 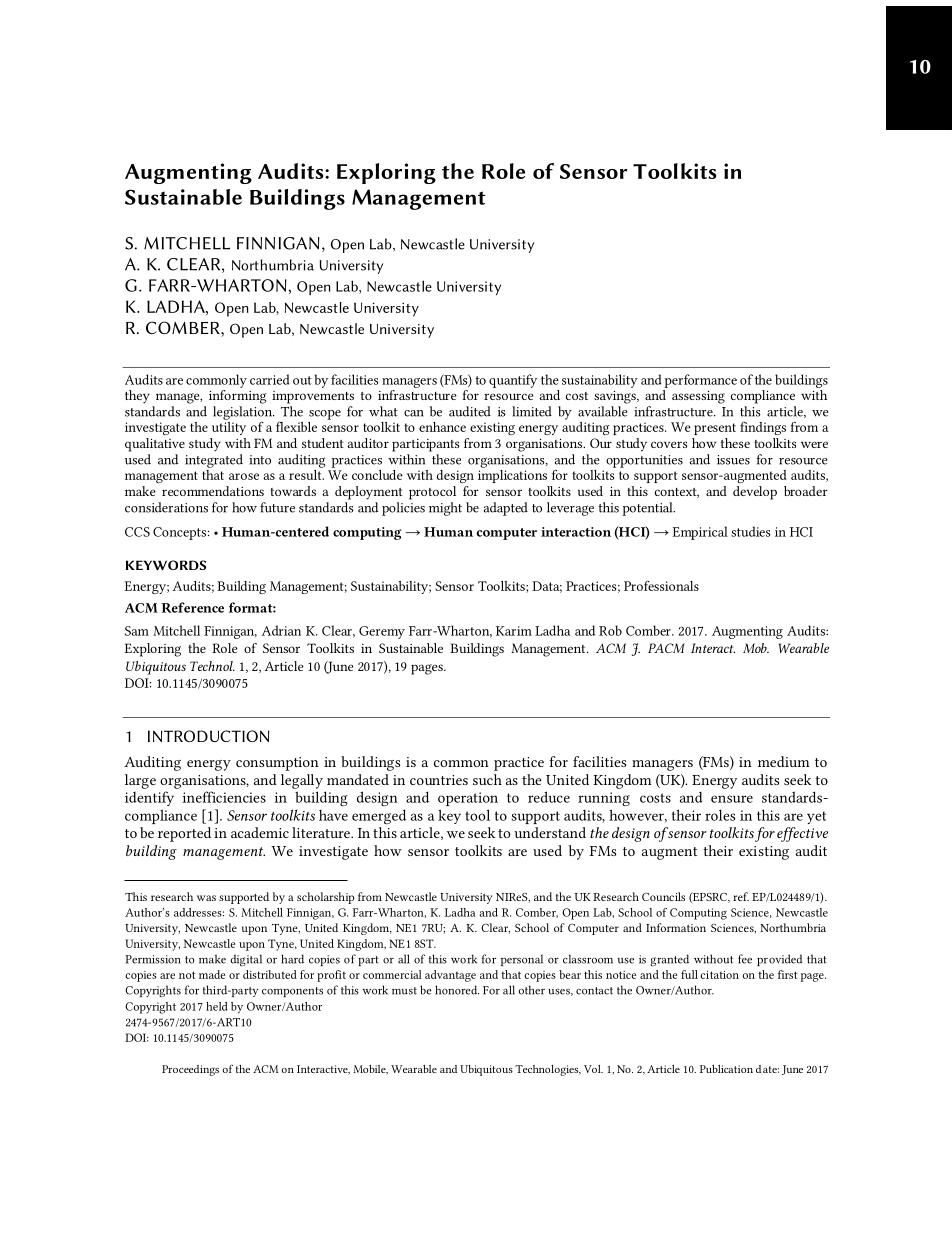 What do you see at coordinates (190, 1070) in the screenshot?
I see `Proceedings` at bounding box center [190, 1070].
